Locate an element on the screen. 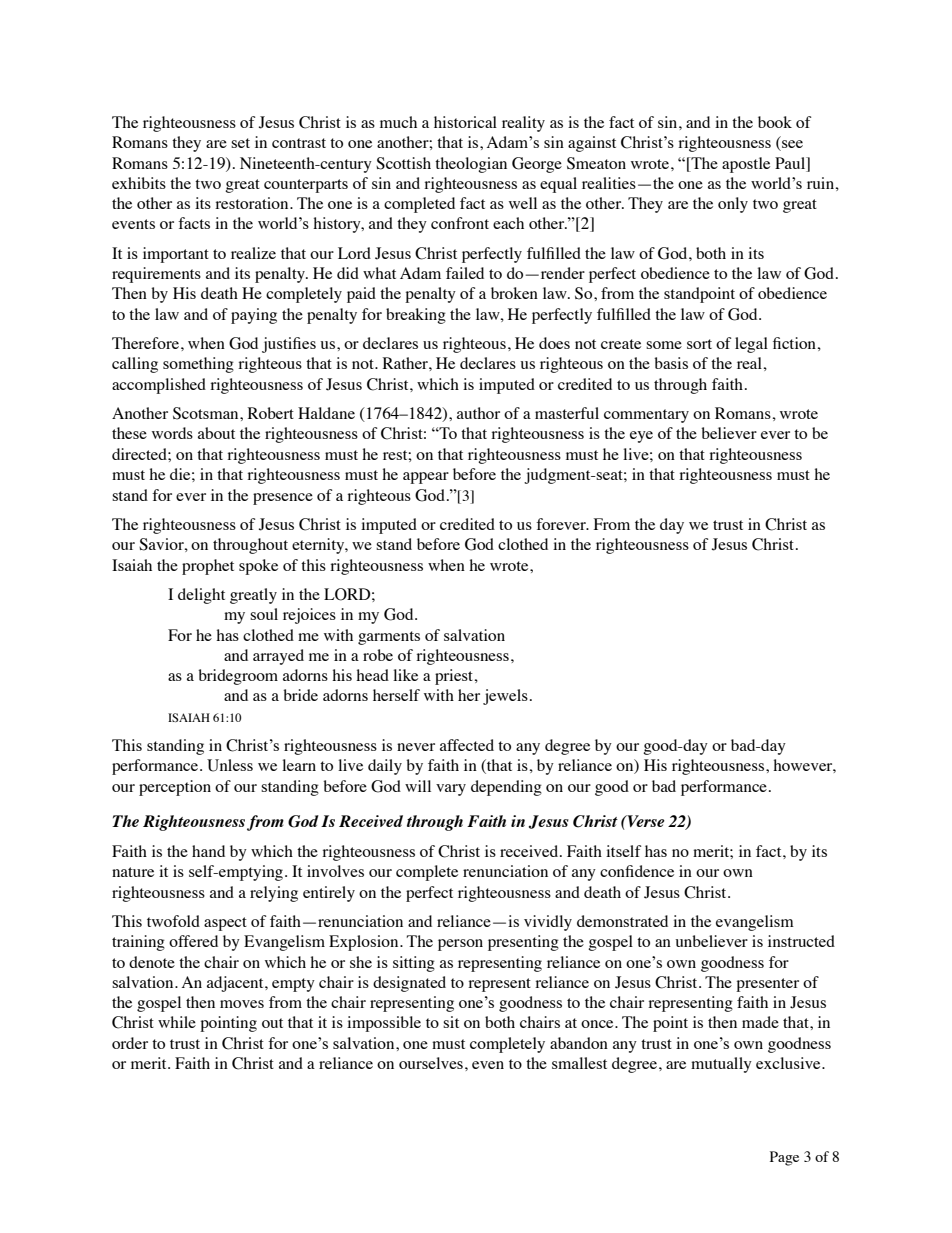  delight is located at coordinates (201, 596).
